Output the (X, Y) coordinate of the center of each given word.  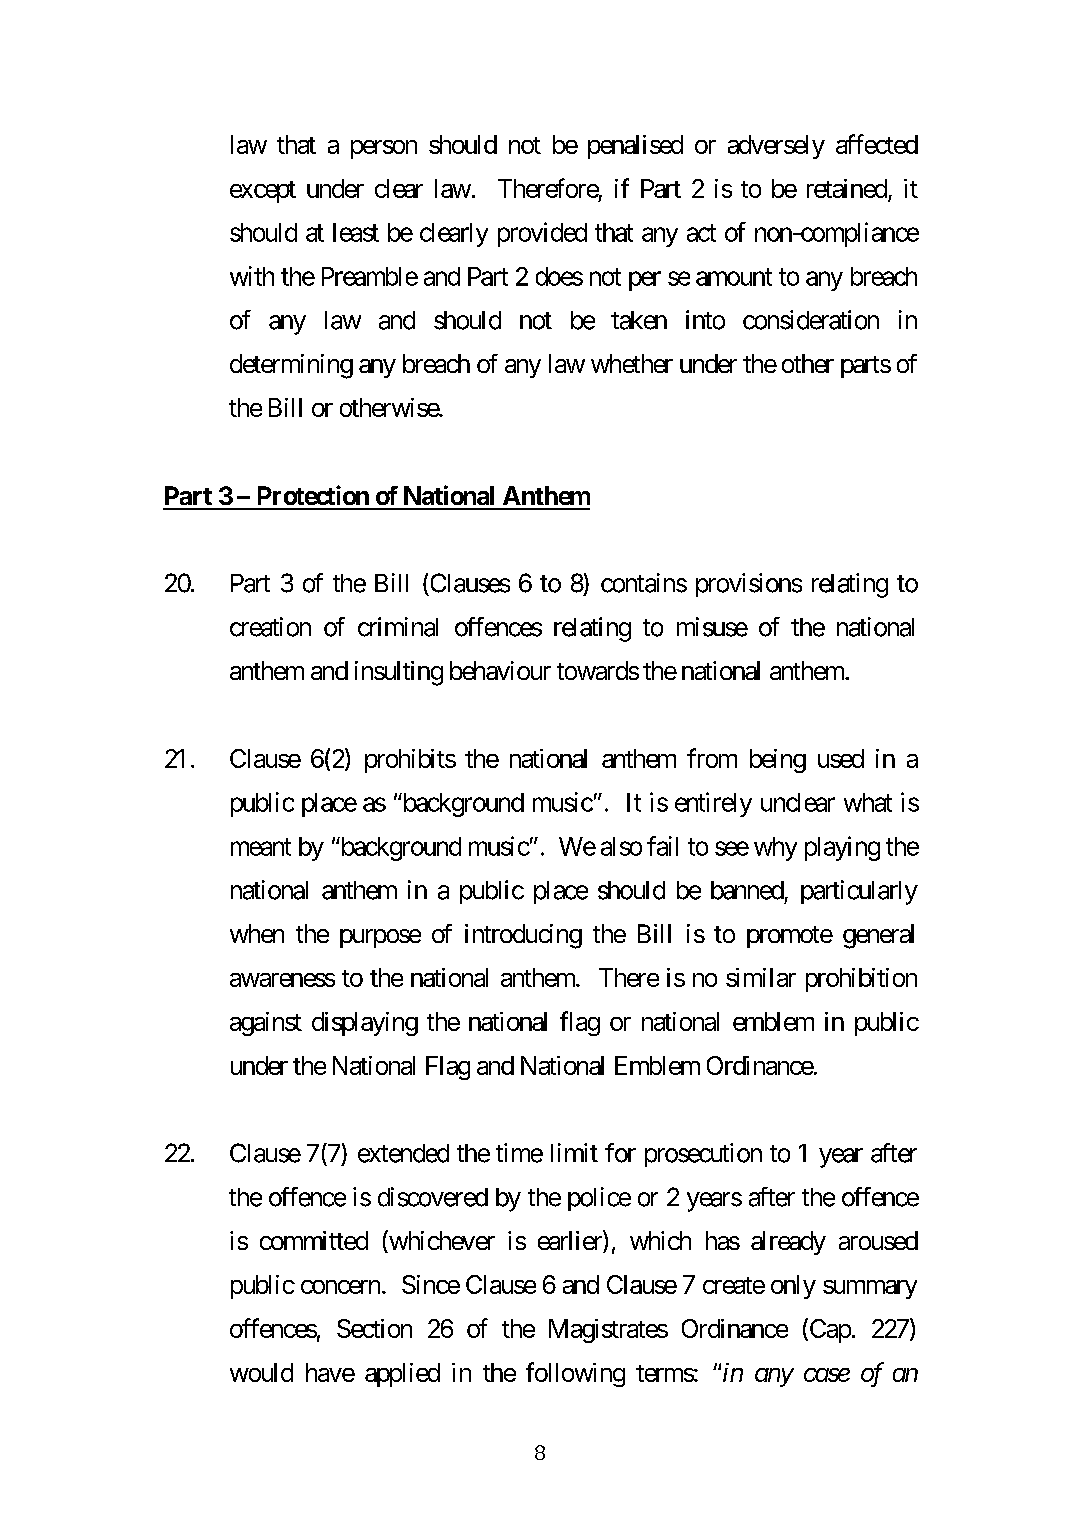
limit (574, 1152)
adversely (776, 147)
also (621, 846)
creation (270, 627)
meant (261, 847)
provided (542, 234)
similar (761, 977)
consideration (811, 320)
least (356, 232)
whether (632, 363)
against (266, 1024)
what (868, 802)
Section (374, 1328)
